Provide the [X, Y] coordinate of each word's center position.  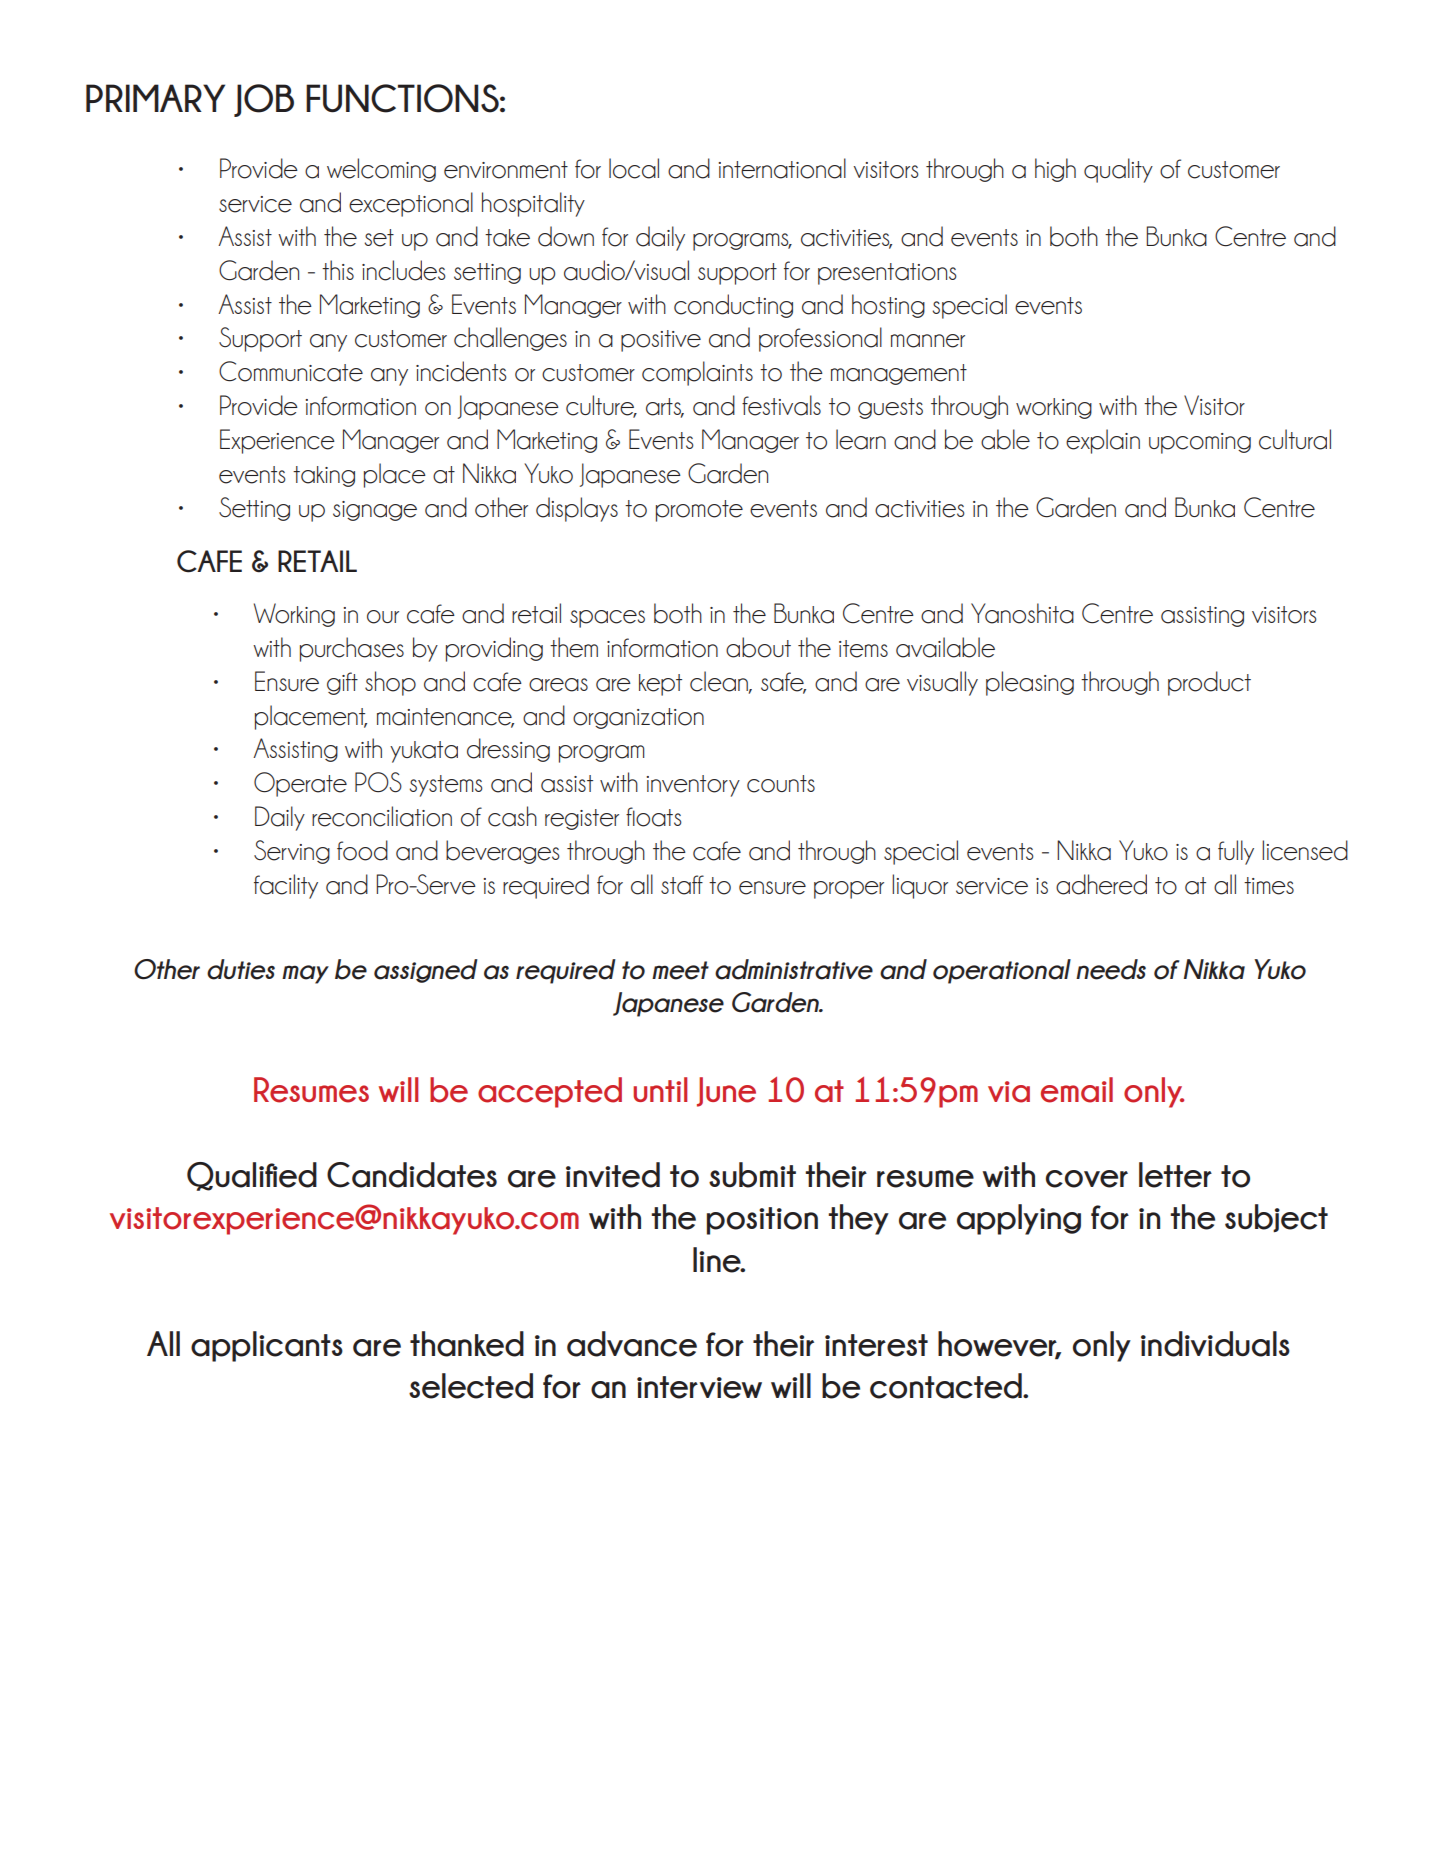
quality [1118, 170]
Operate [300, 784]
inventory [693, 786]
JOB [264, 100]
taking [324, 476]
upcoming [1200, 443]
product [1209, 683]
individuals [1215, 1344]
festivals [781, 405]
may [305, 974]
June [726, 1092]
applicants [267, 1346]
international [782, 168]
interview [699, 1387]
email [1077, 1090]
